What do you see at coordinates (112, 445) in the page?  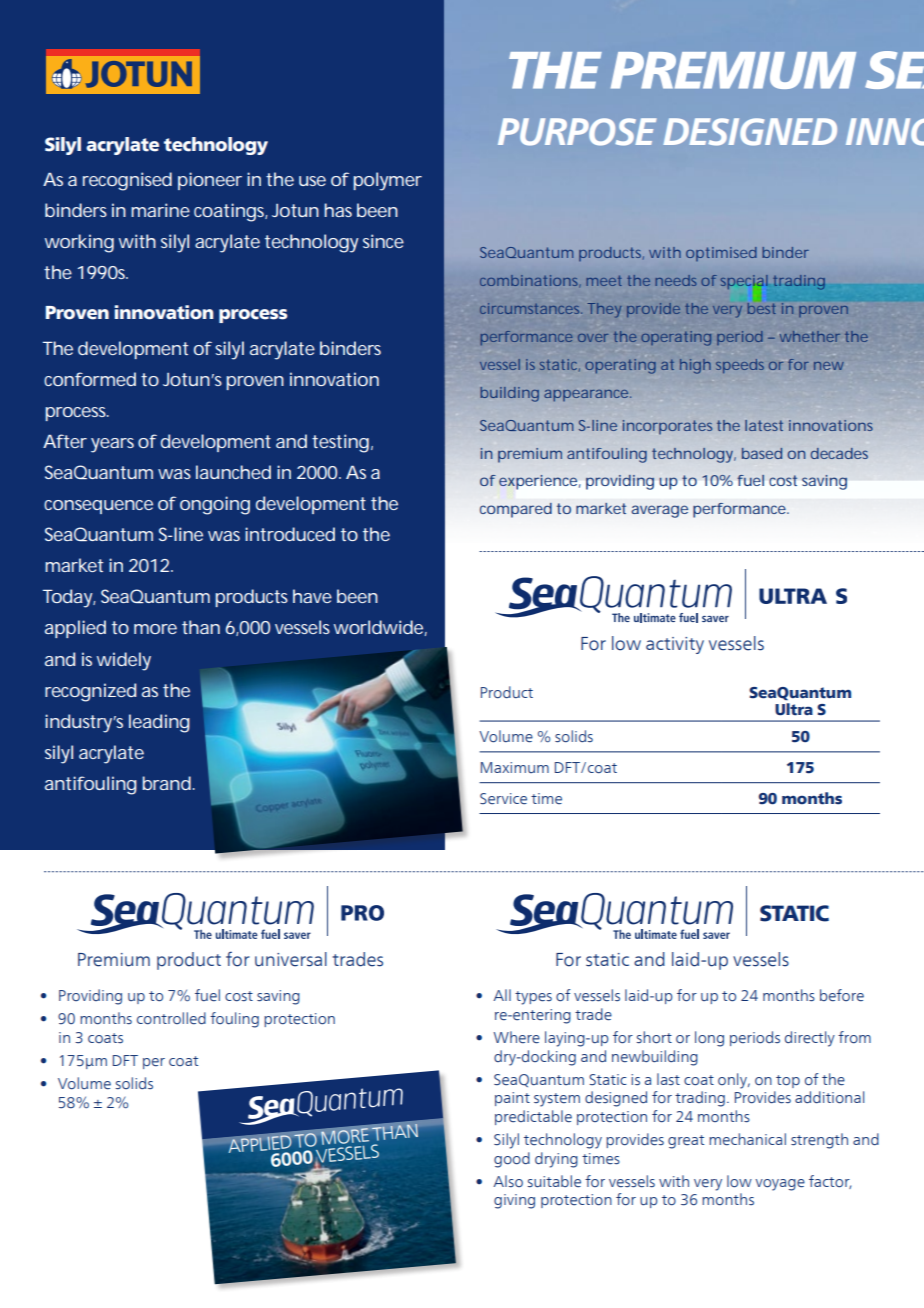 I see `years` at bounding box center [112, 445].
